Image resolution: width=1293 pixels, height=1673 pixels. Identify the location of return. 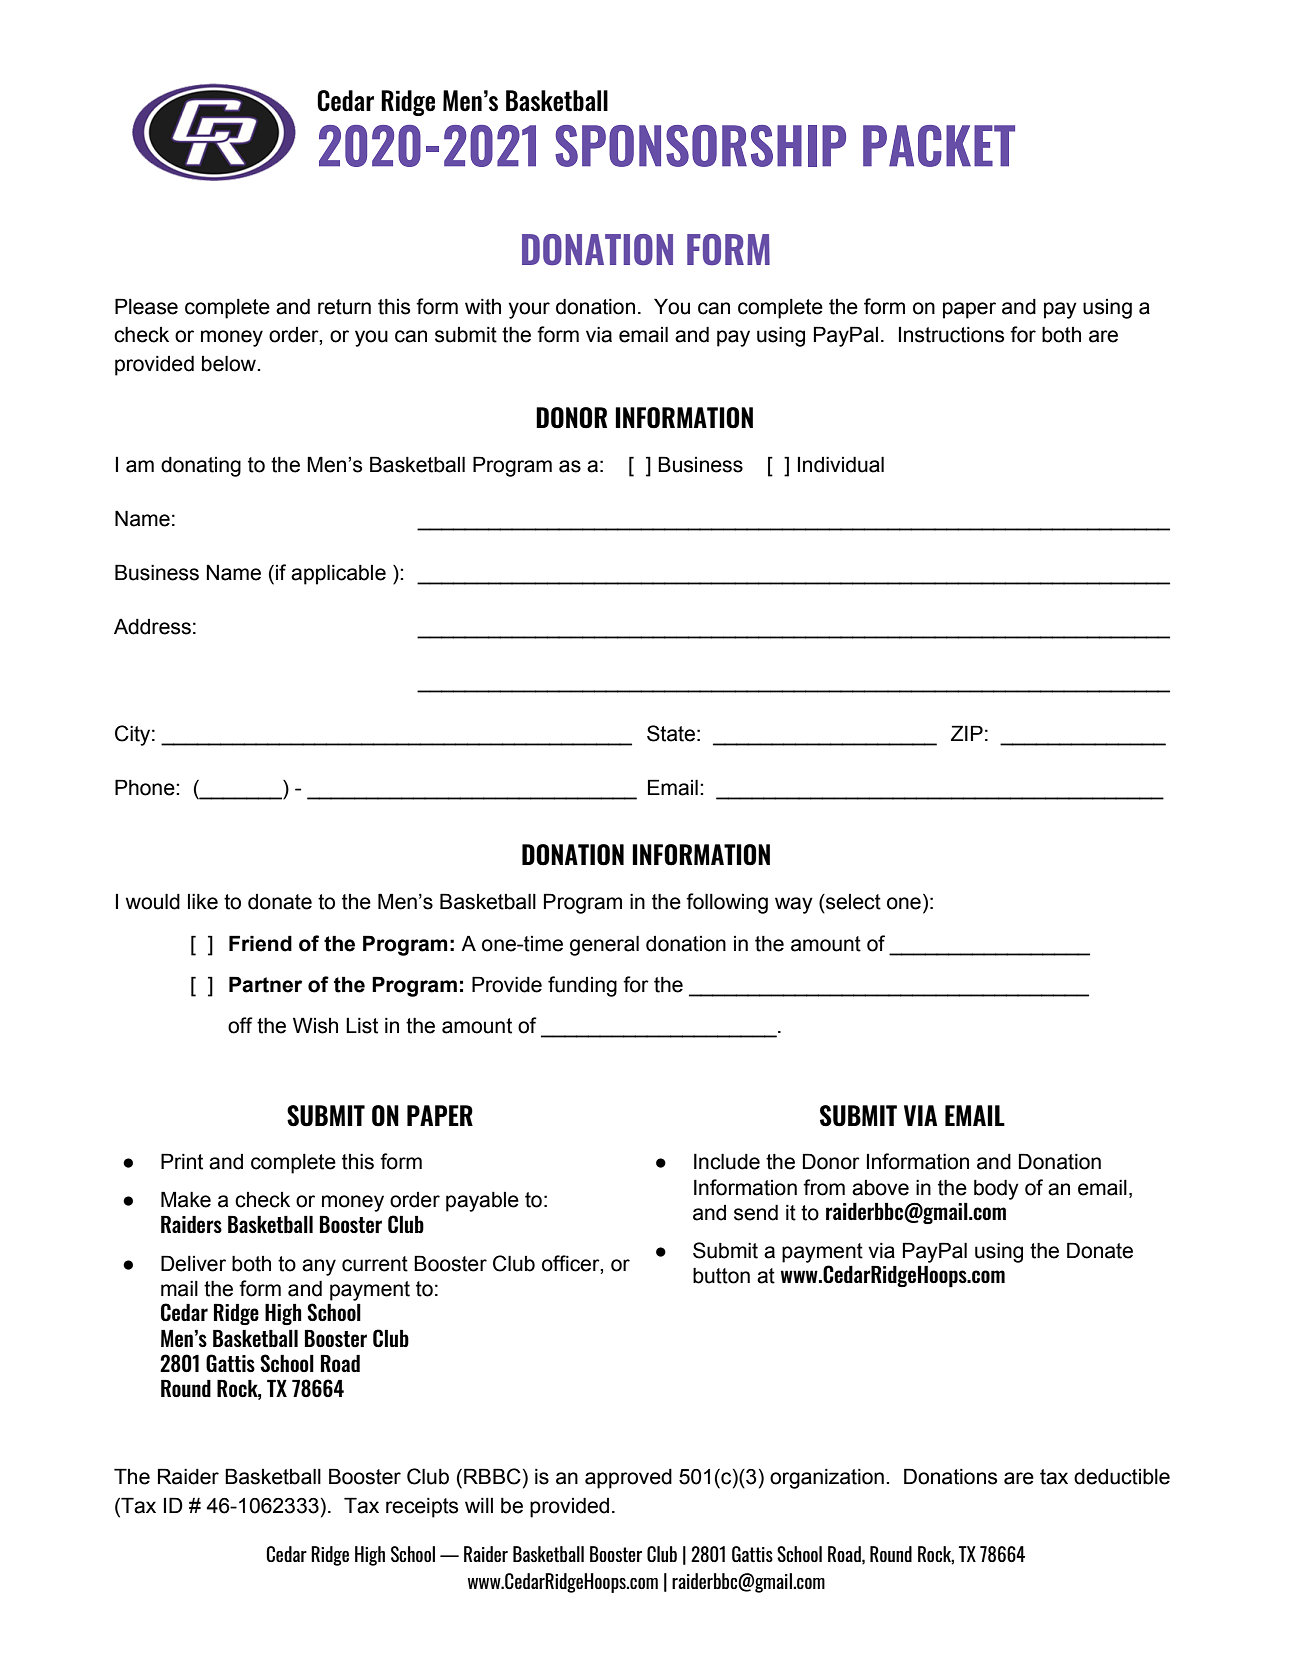
(344, 307).
